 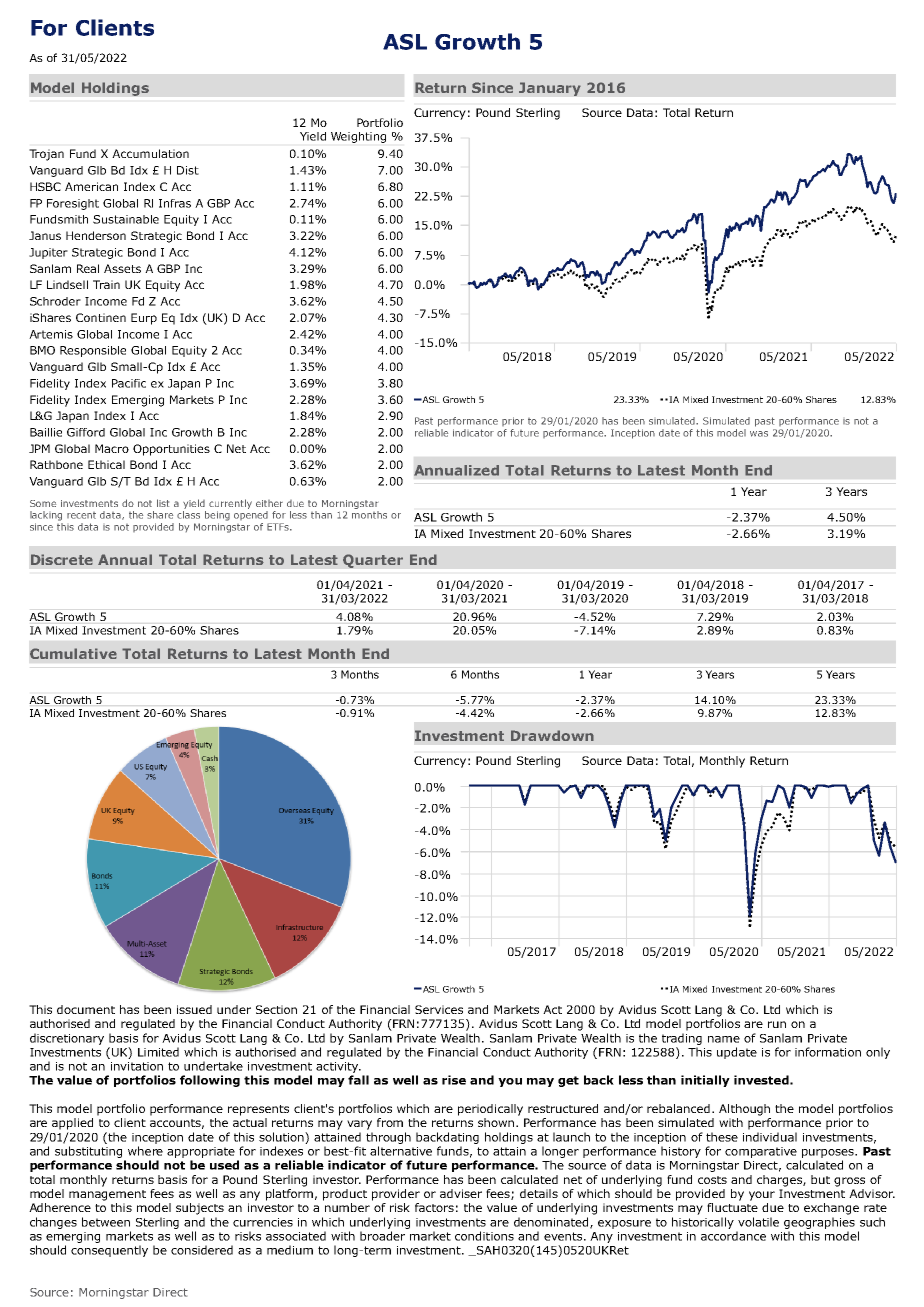 I want to click on Pacific, so click(x=129, y=383).
